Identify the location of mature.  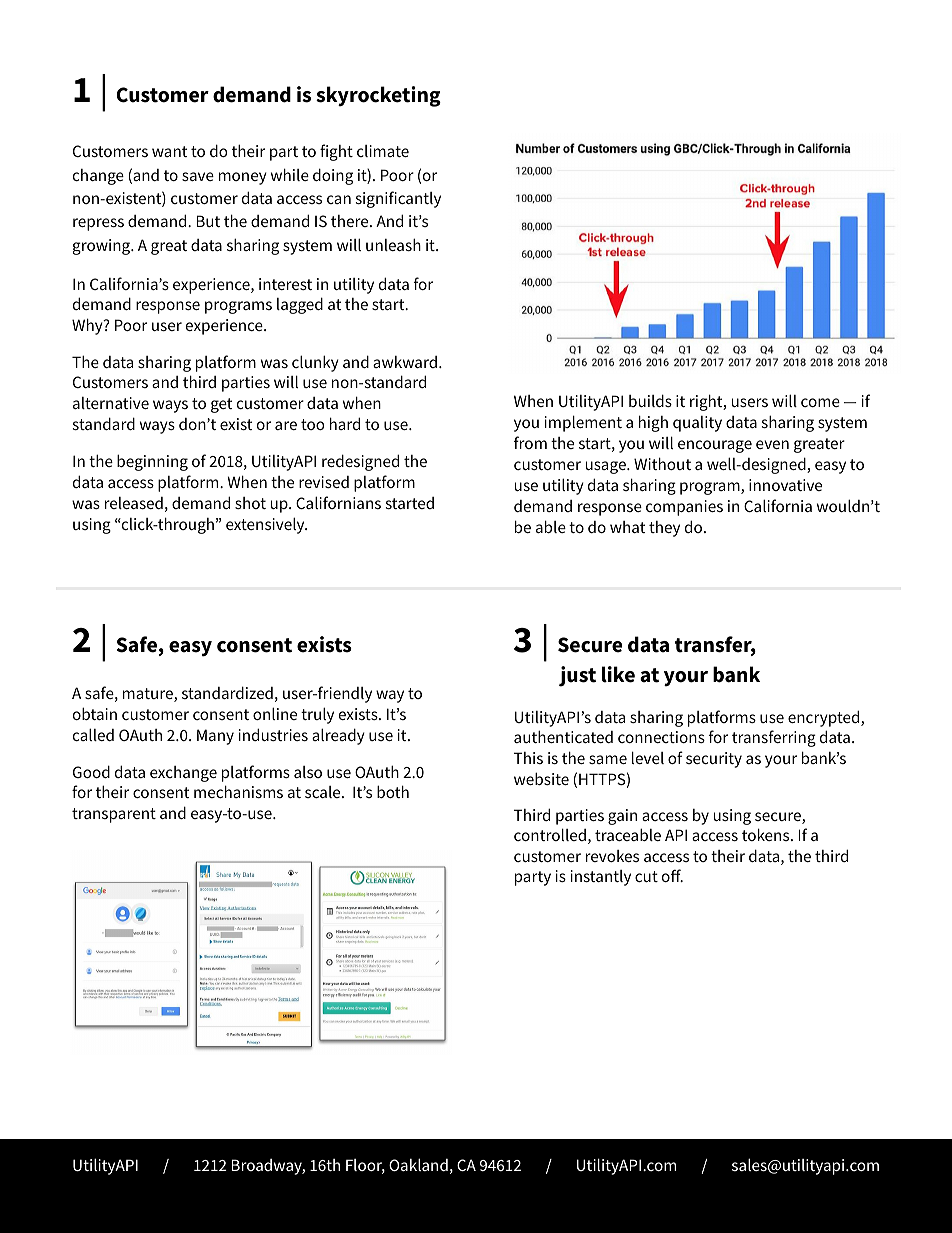
(149, 695).
